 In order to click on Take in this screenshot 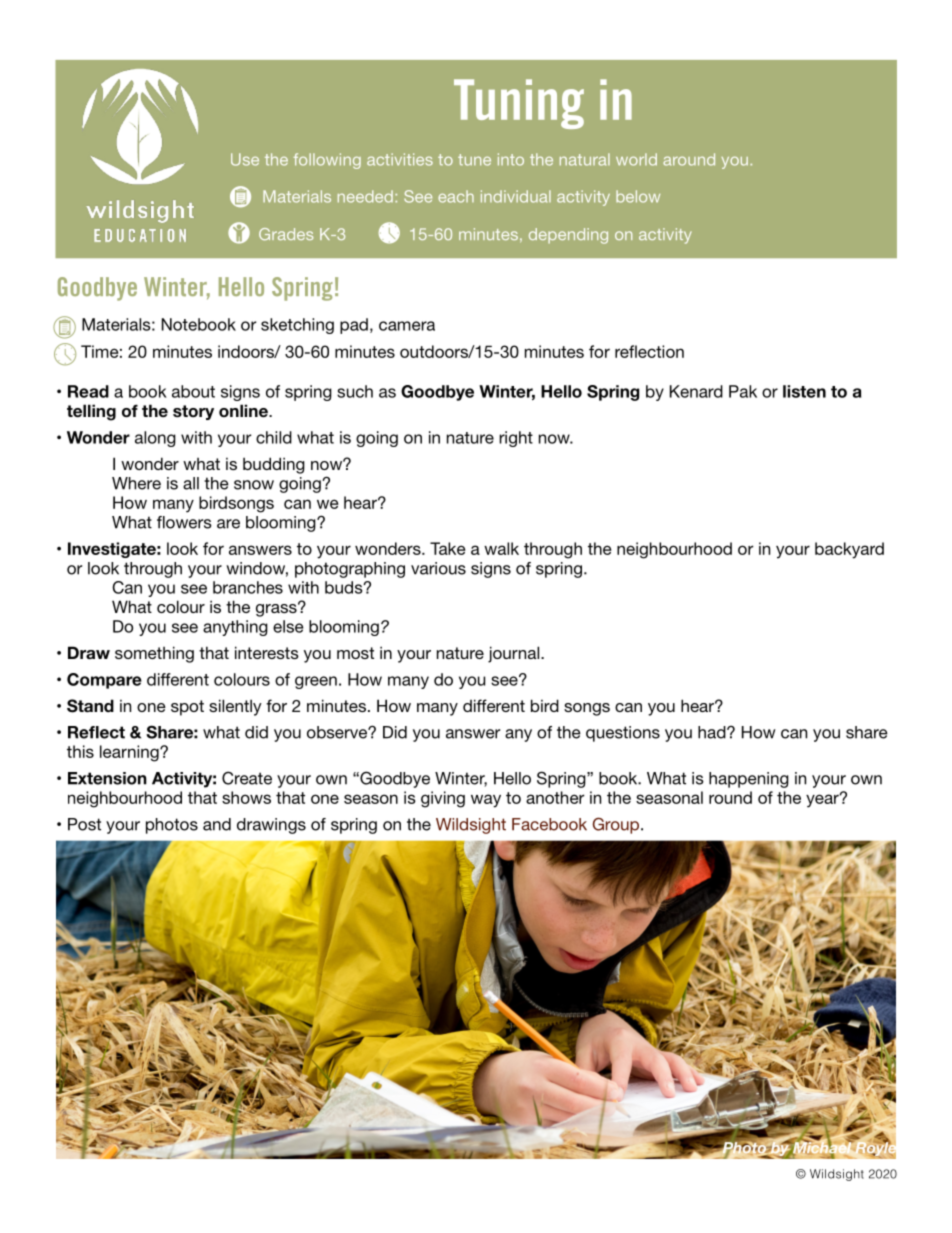, I will do `click(447, 548)`.
